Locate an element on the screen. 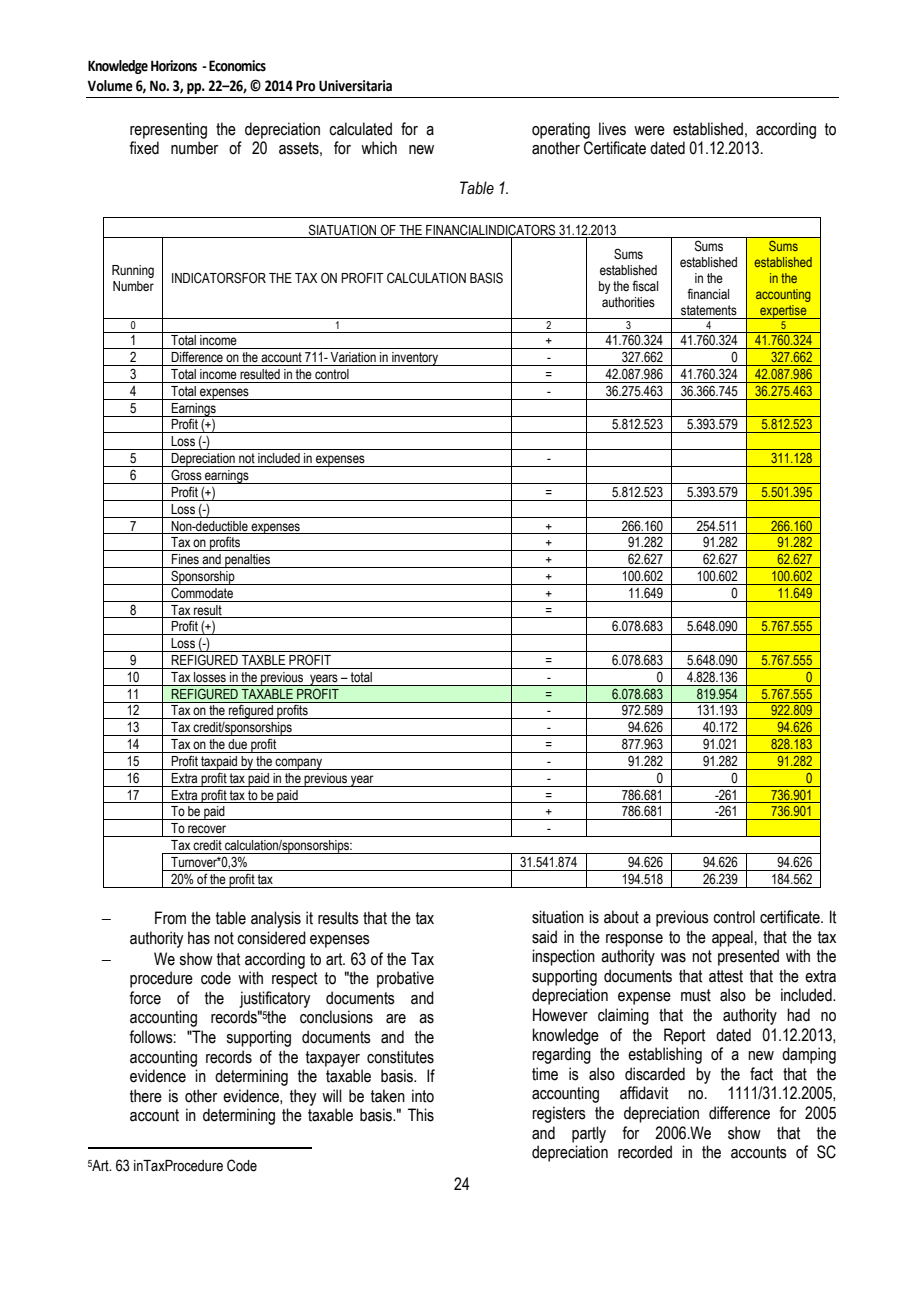  situation is located at coordinates (558, 917).
